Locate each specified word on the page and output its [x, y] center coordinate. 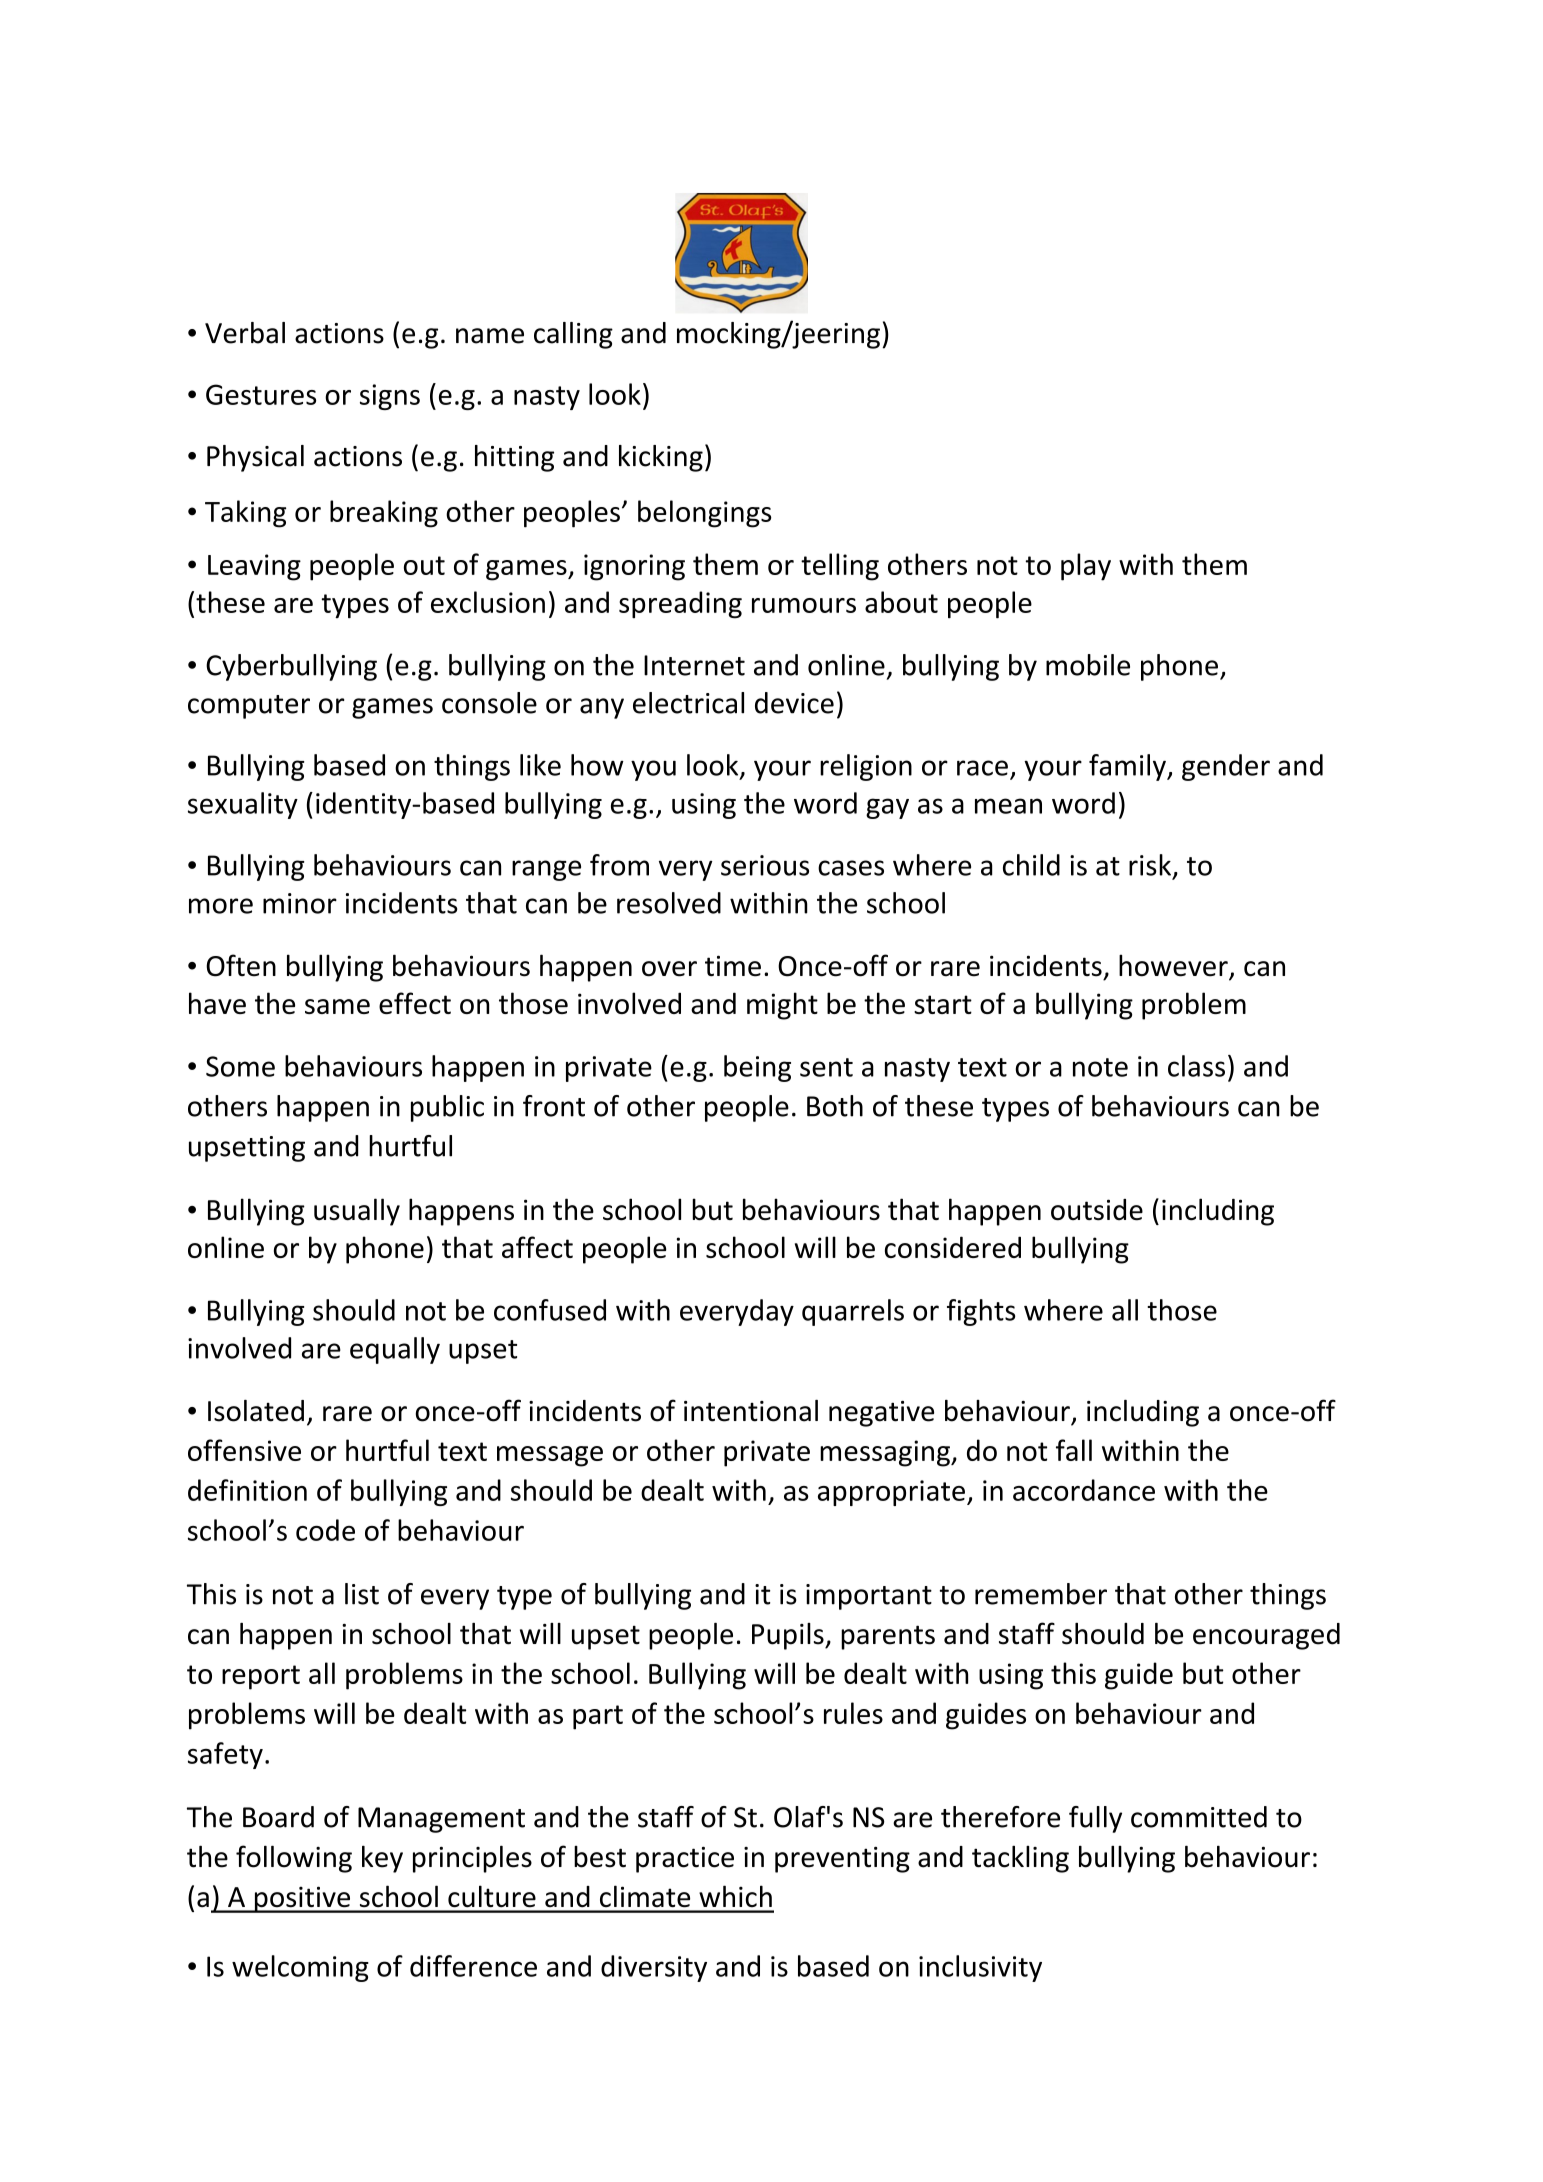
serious [765, 865]
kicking [661, 458]
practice [685, 1860]
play [1086, 567]
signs [390, 397]
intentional [751, 1411]
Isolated [256, 1411]
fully [1095, 1819]
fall [1074, 1450]
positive [302, 1899]
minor [300, 903]
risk [1150, 865]
